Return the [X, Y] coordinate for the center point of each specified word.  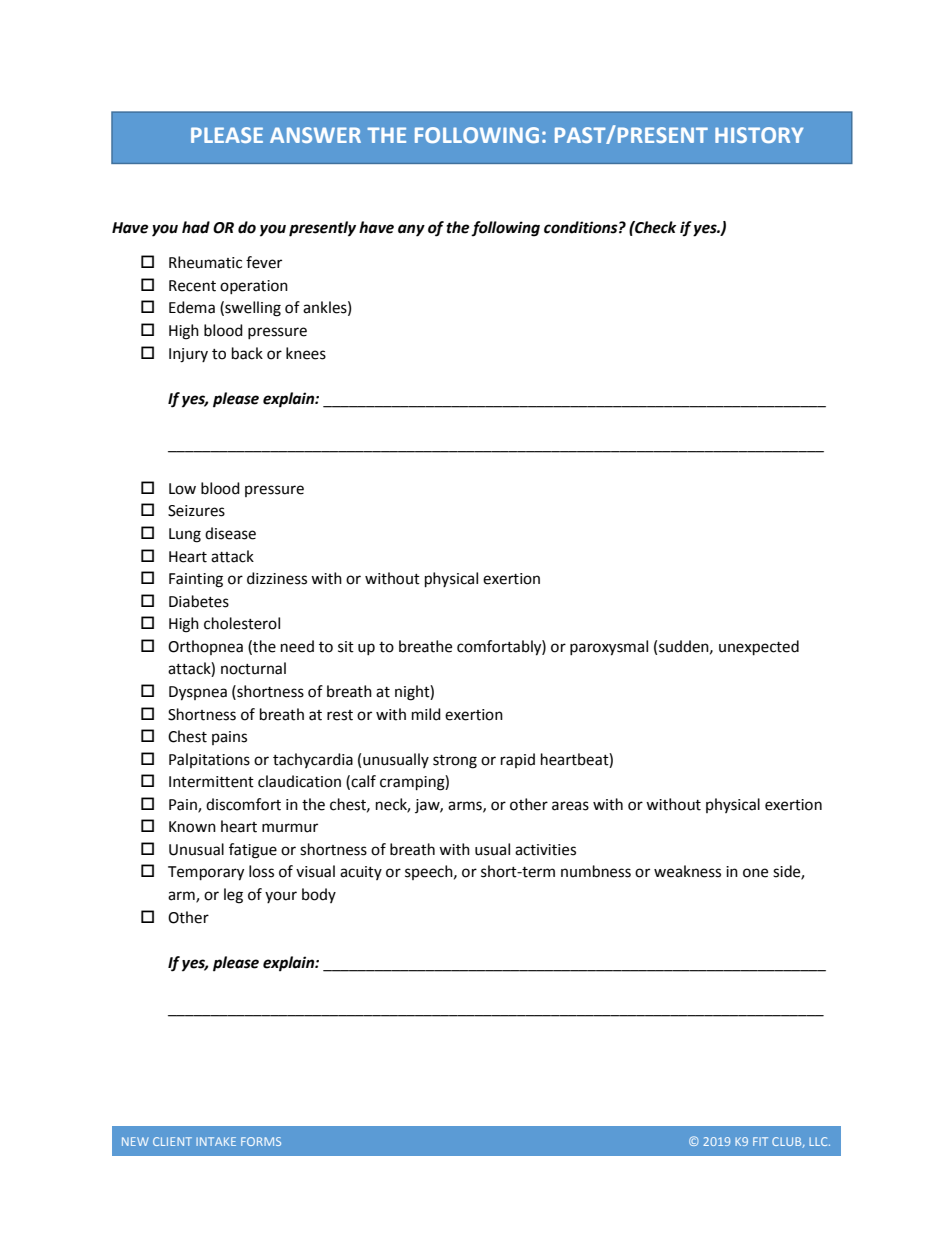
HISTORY [759, 135]
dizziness [277, 578]
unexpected [759, 648]
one [755, 873]
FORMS [261, 1141]
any [411, 230]
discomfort [243, 804]
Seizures [196, 511]
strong [455, 762]
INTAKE [216, 1141]
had [196, 227]
